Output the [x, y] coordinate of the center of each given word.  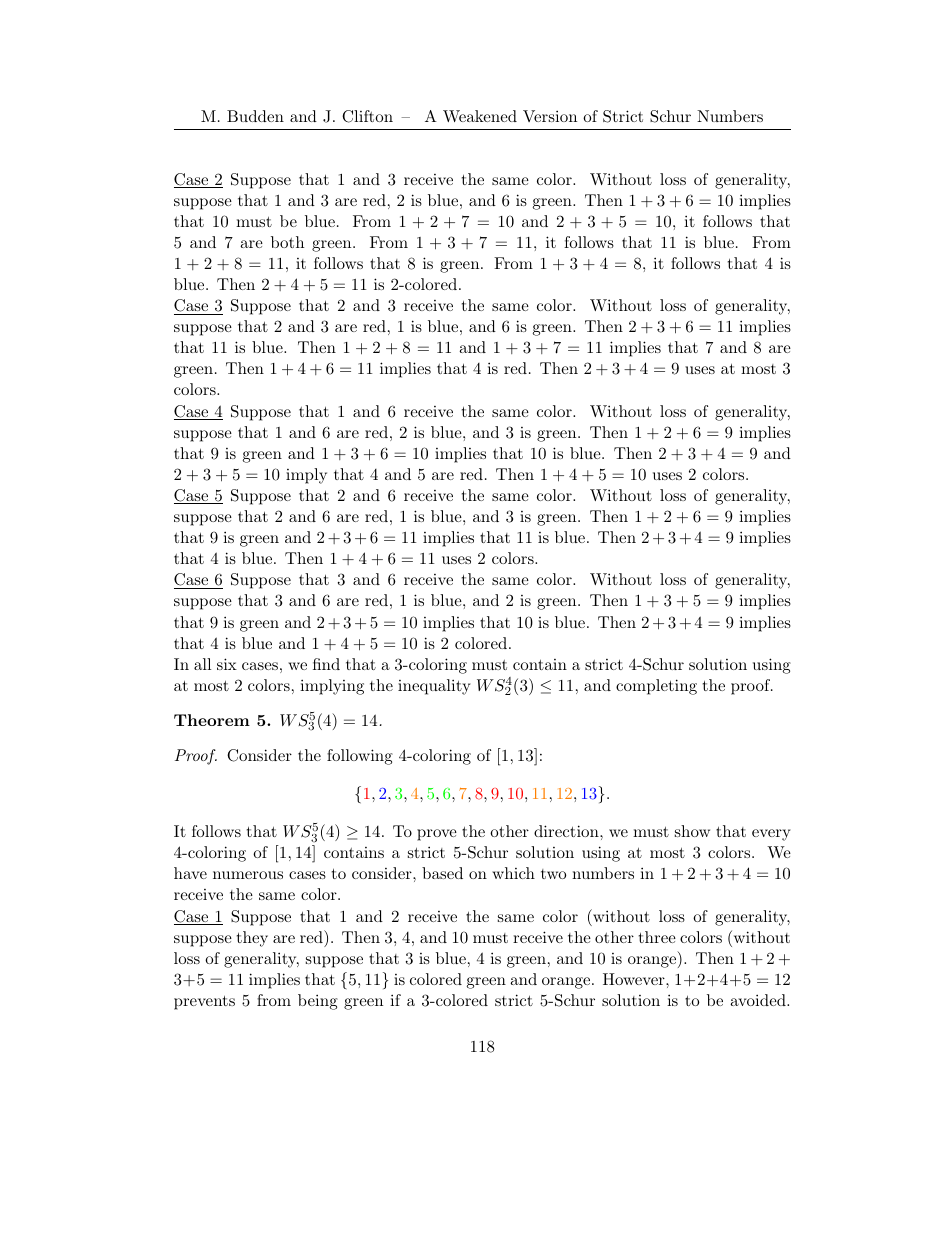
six [227, 664]
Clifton [367, 116]
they [252, 939]
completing [656, 687]
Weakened [480, 116]
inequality [434, 687]
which [513, 873]
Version [550, 116]
